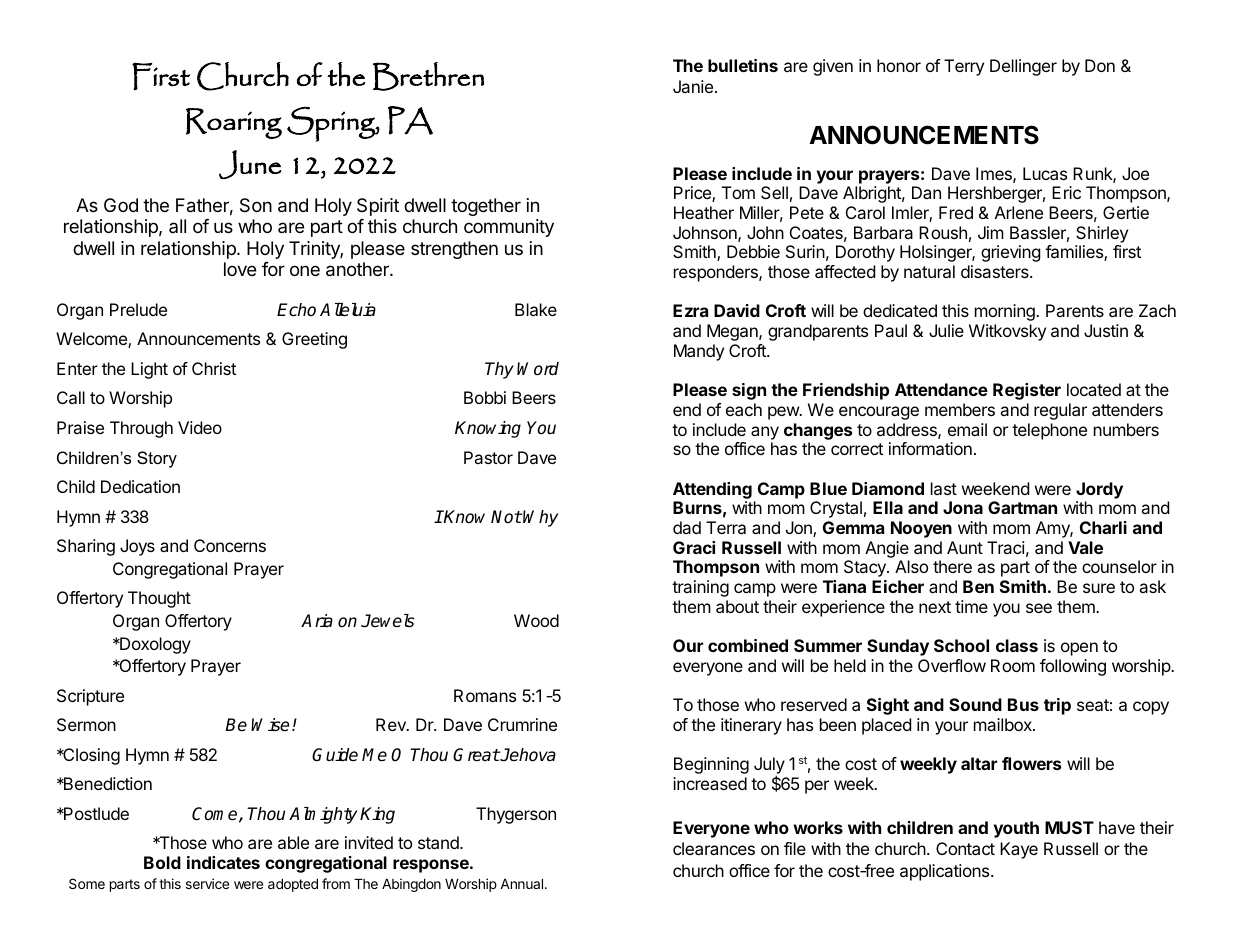  What do you see at coordinates (714, 848) in the screenshot?
I see `clearances` at bounding box center [714, 848].
